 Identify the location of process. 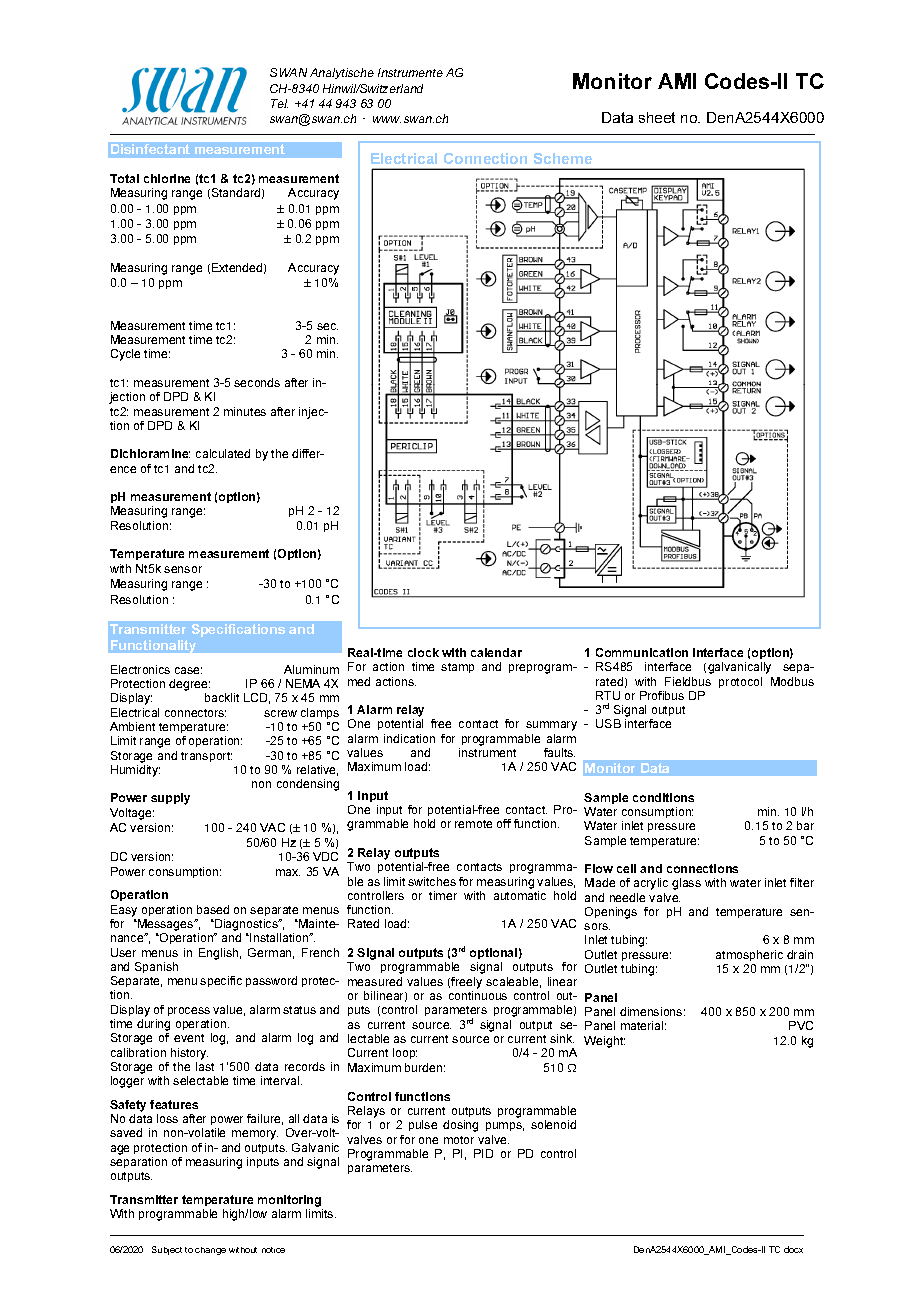
(189, 1011).
